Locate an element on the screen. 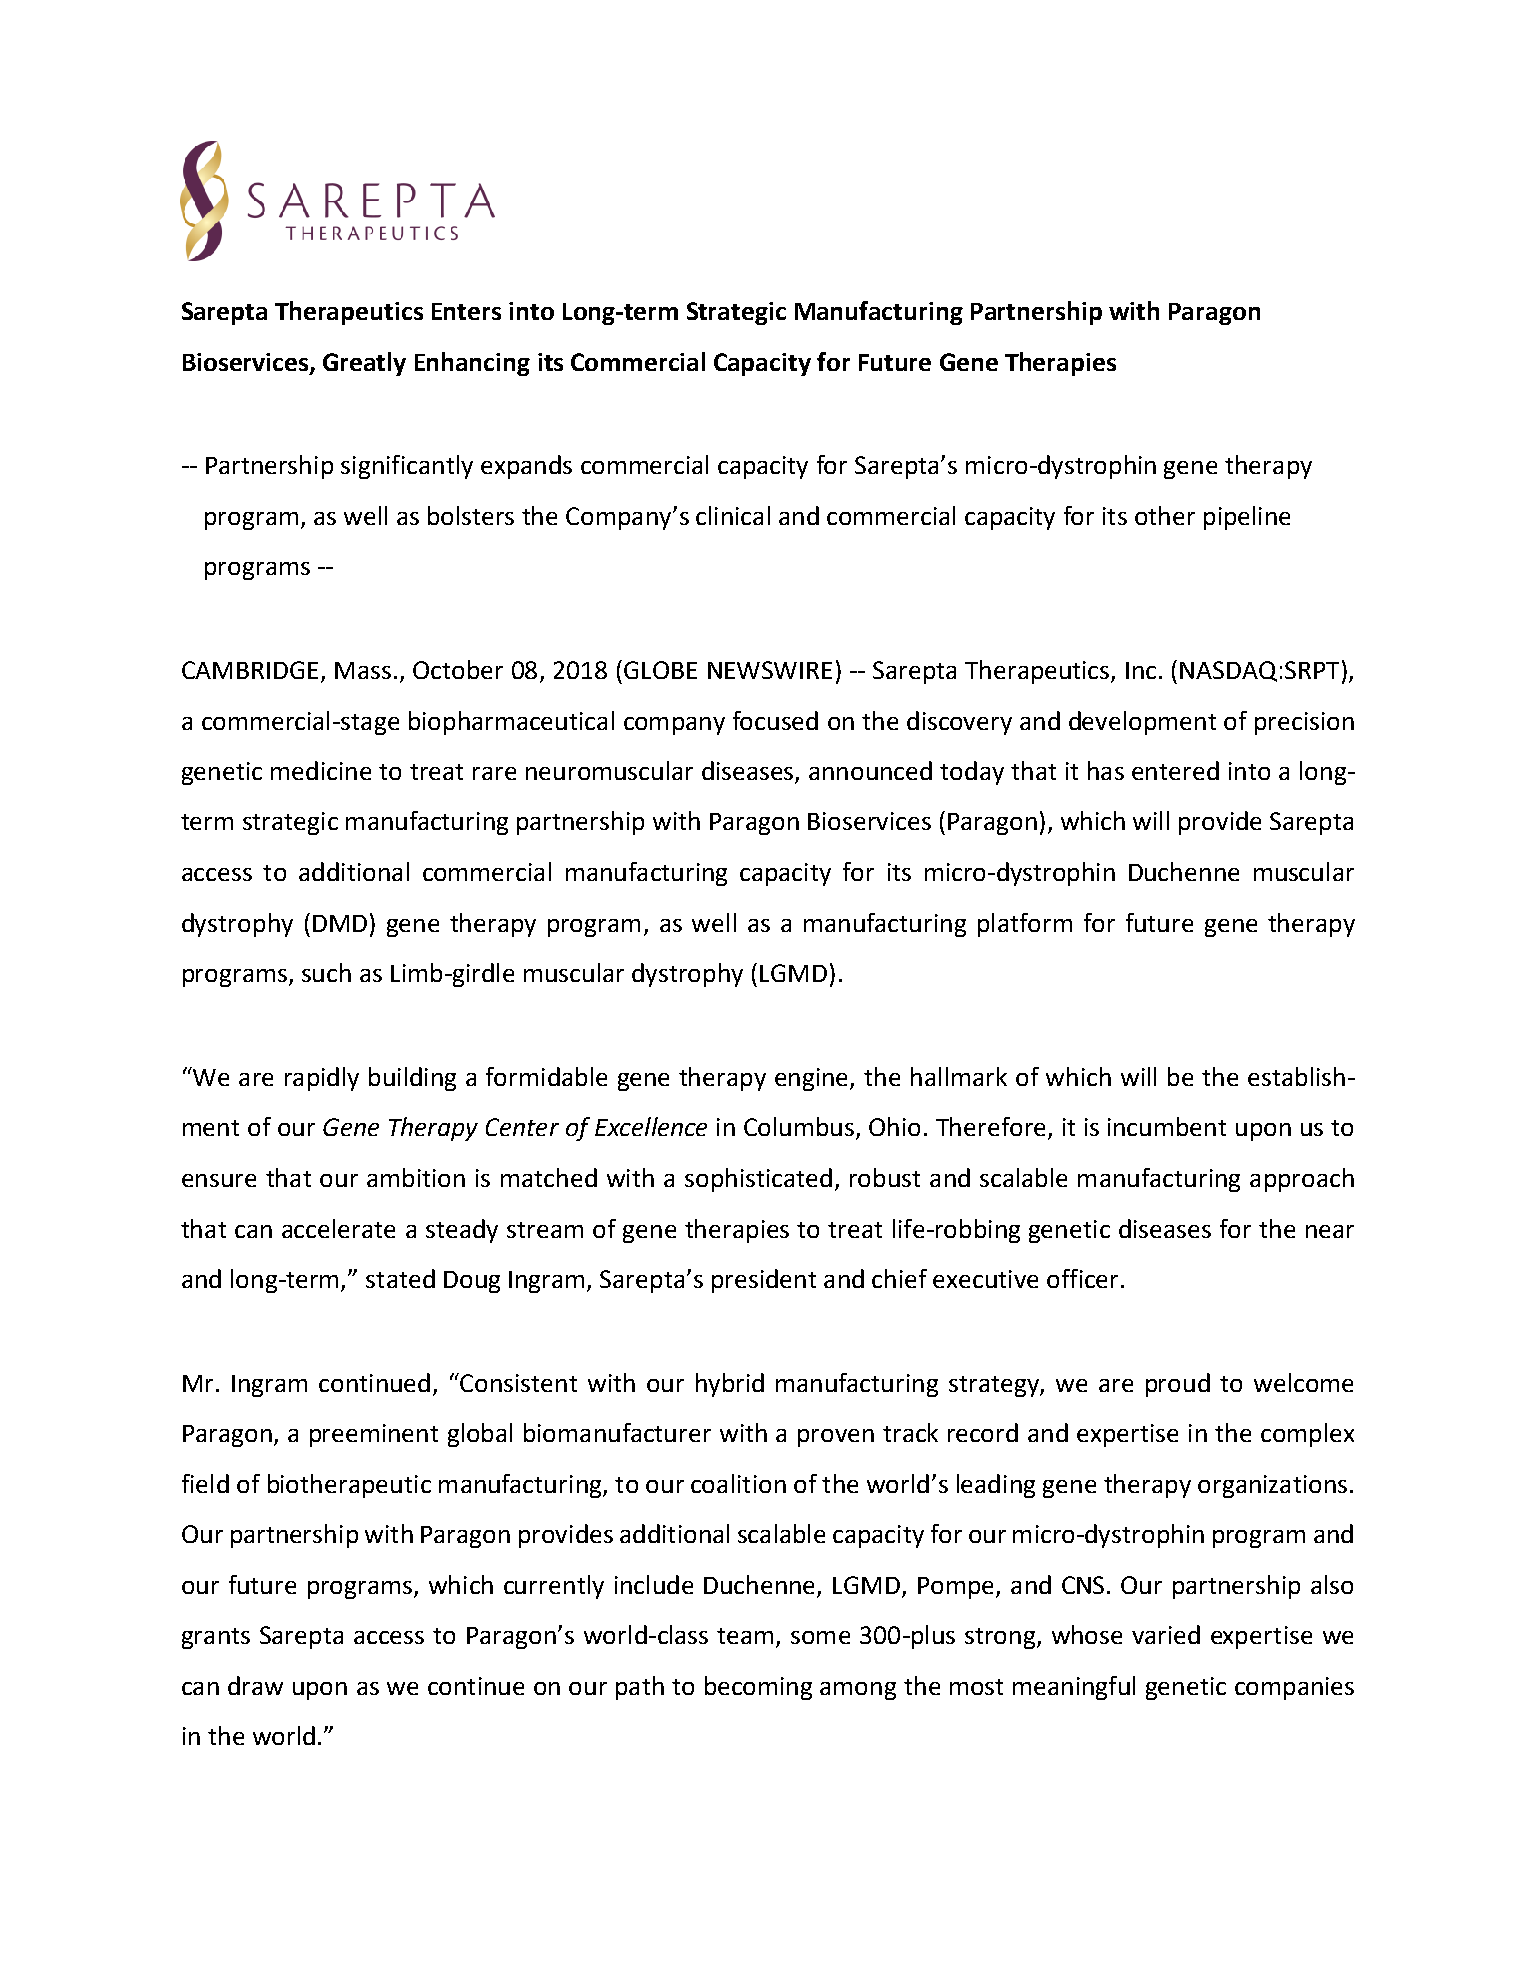 Image resolution: width=1535 pixels, height=1987 pixels. entered is located at coordinates (1175, 770).
